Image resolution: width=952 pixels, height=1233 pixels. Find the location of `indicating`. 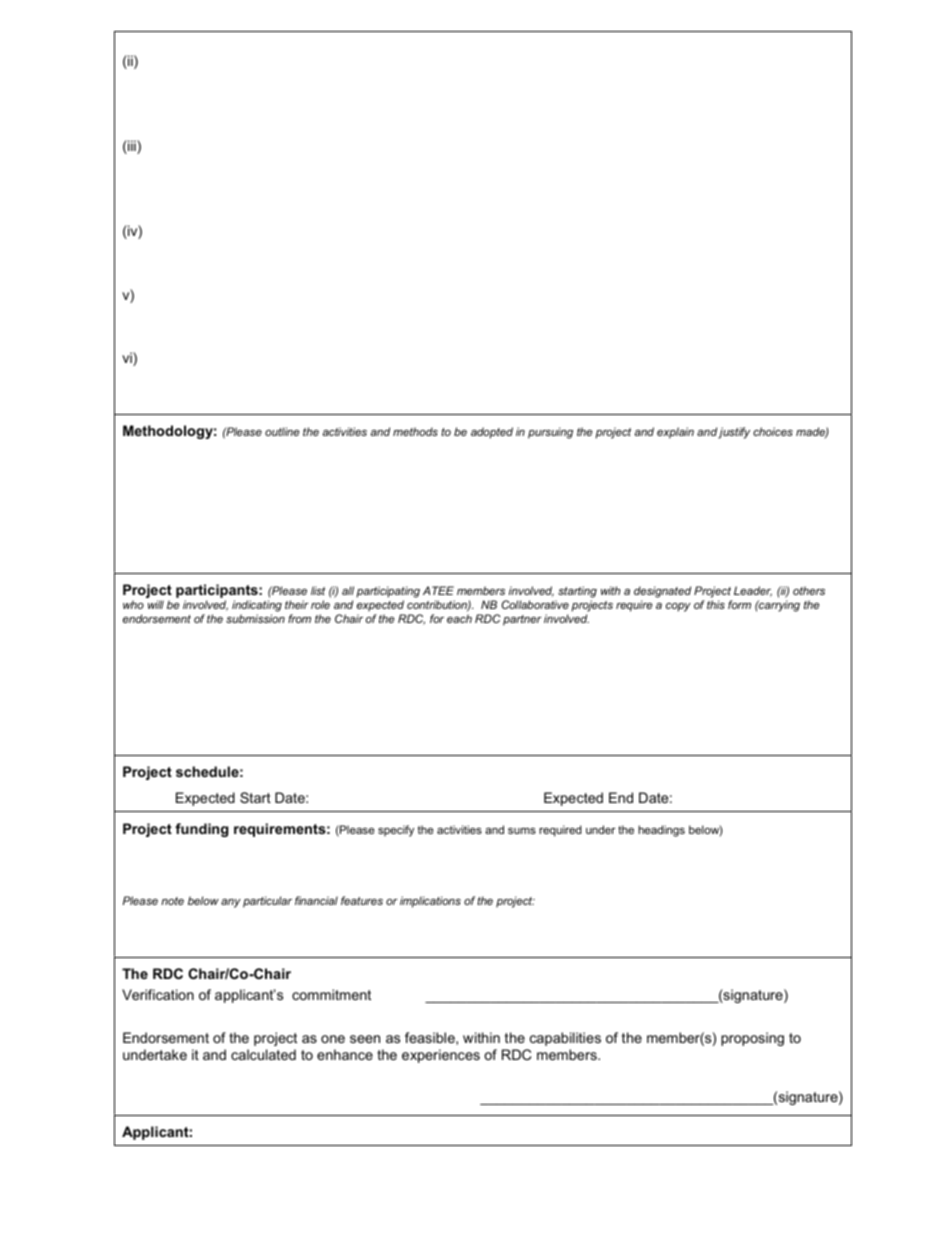

indicating is located at coordinates (257, 607).
